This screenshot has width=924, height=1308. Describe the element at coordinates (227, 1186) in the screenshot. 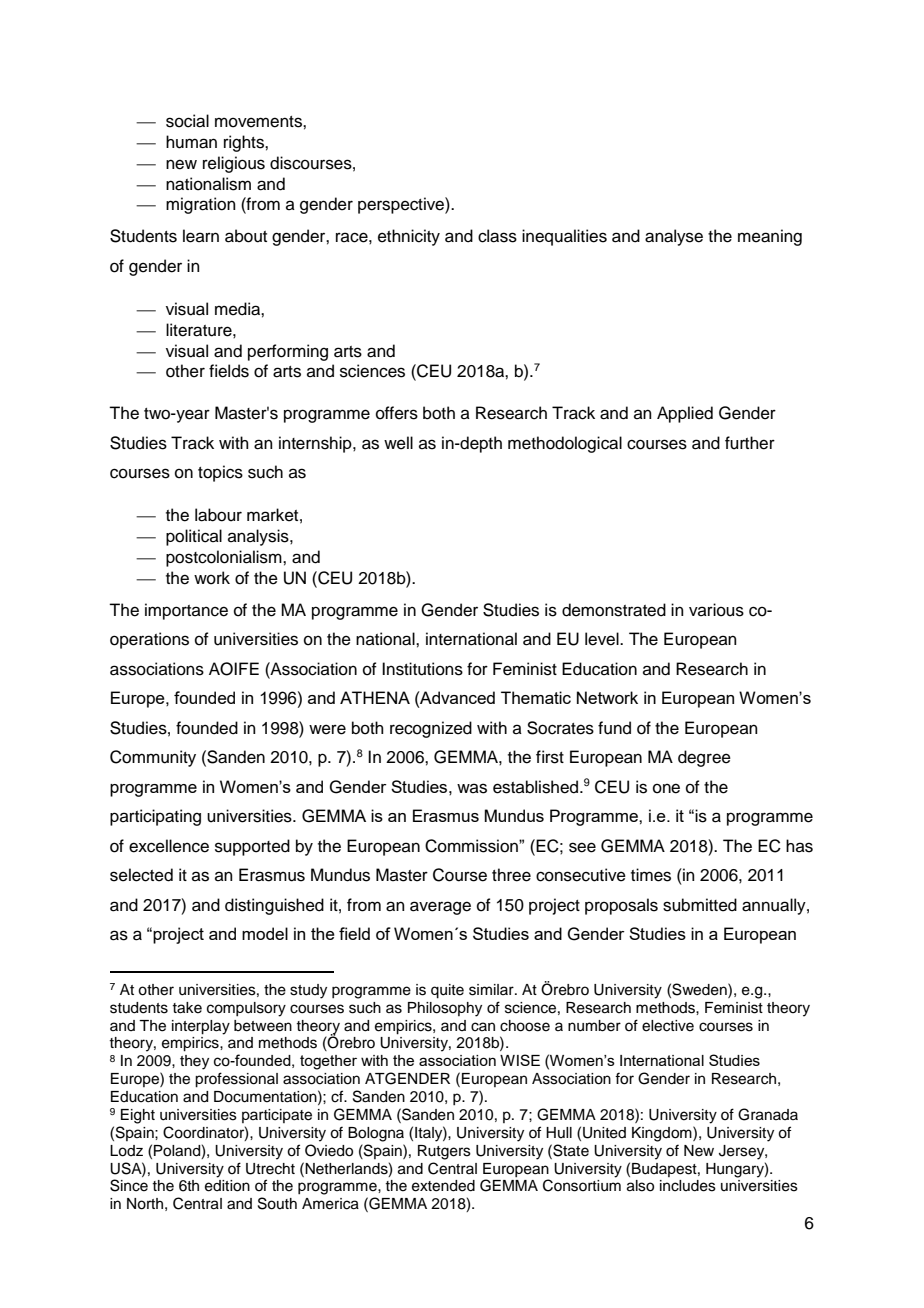

I see `edition` at that location.
